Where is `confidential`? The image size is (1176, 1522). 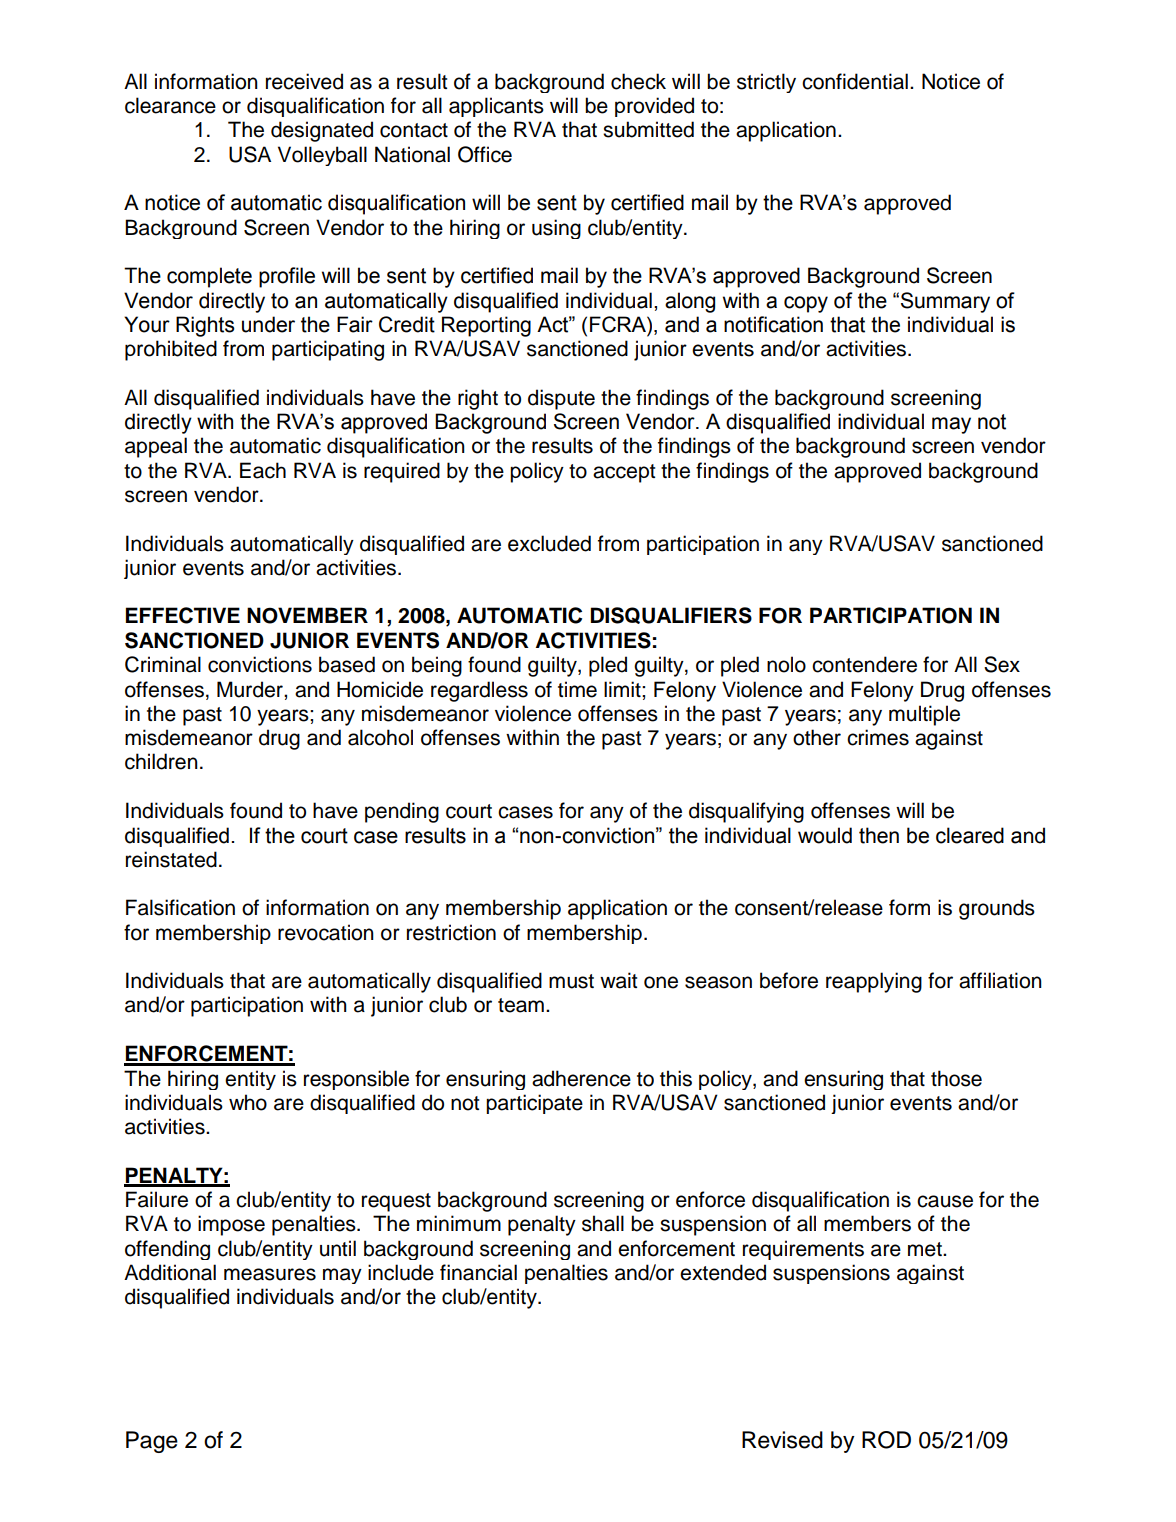 confidential is located at coordinates (855, 81).
